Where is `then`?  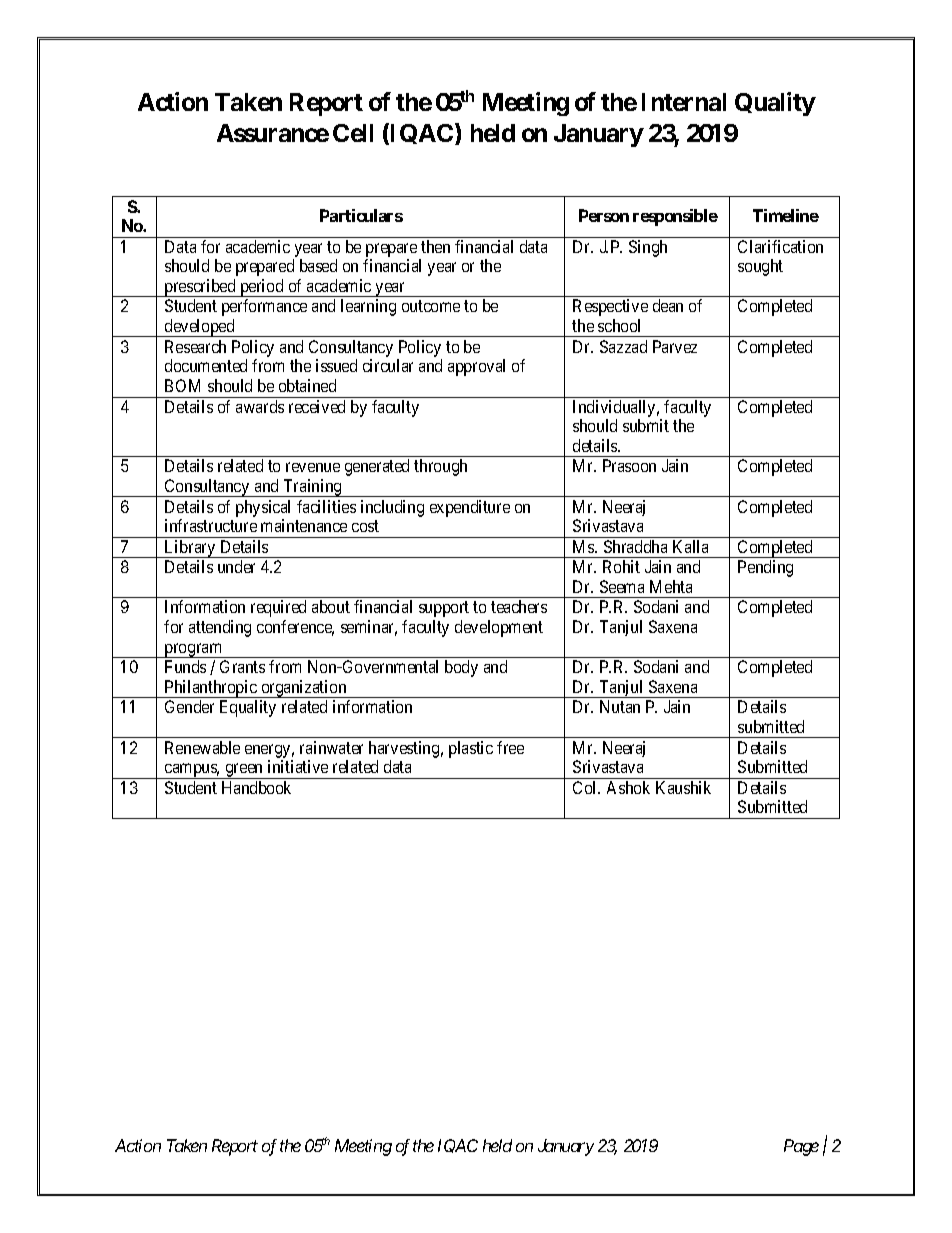
then is located at coordinates (435, 246).
